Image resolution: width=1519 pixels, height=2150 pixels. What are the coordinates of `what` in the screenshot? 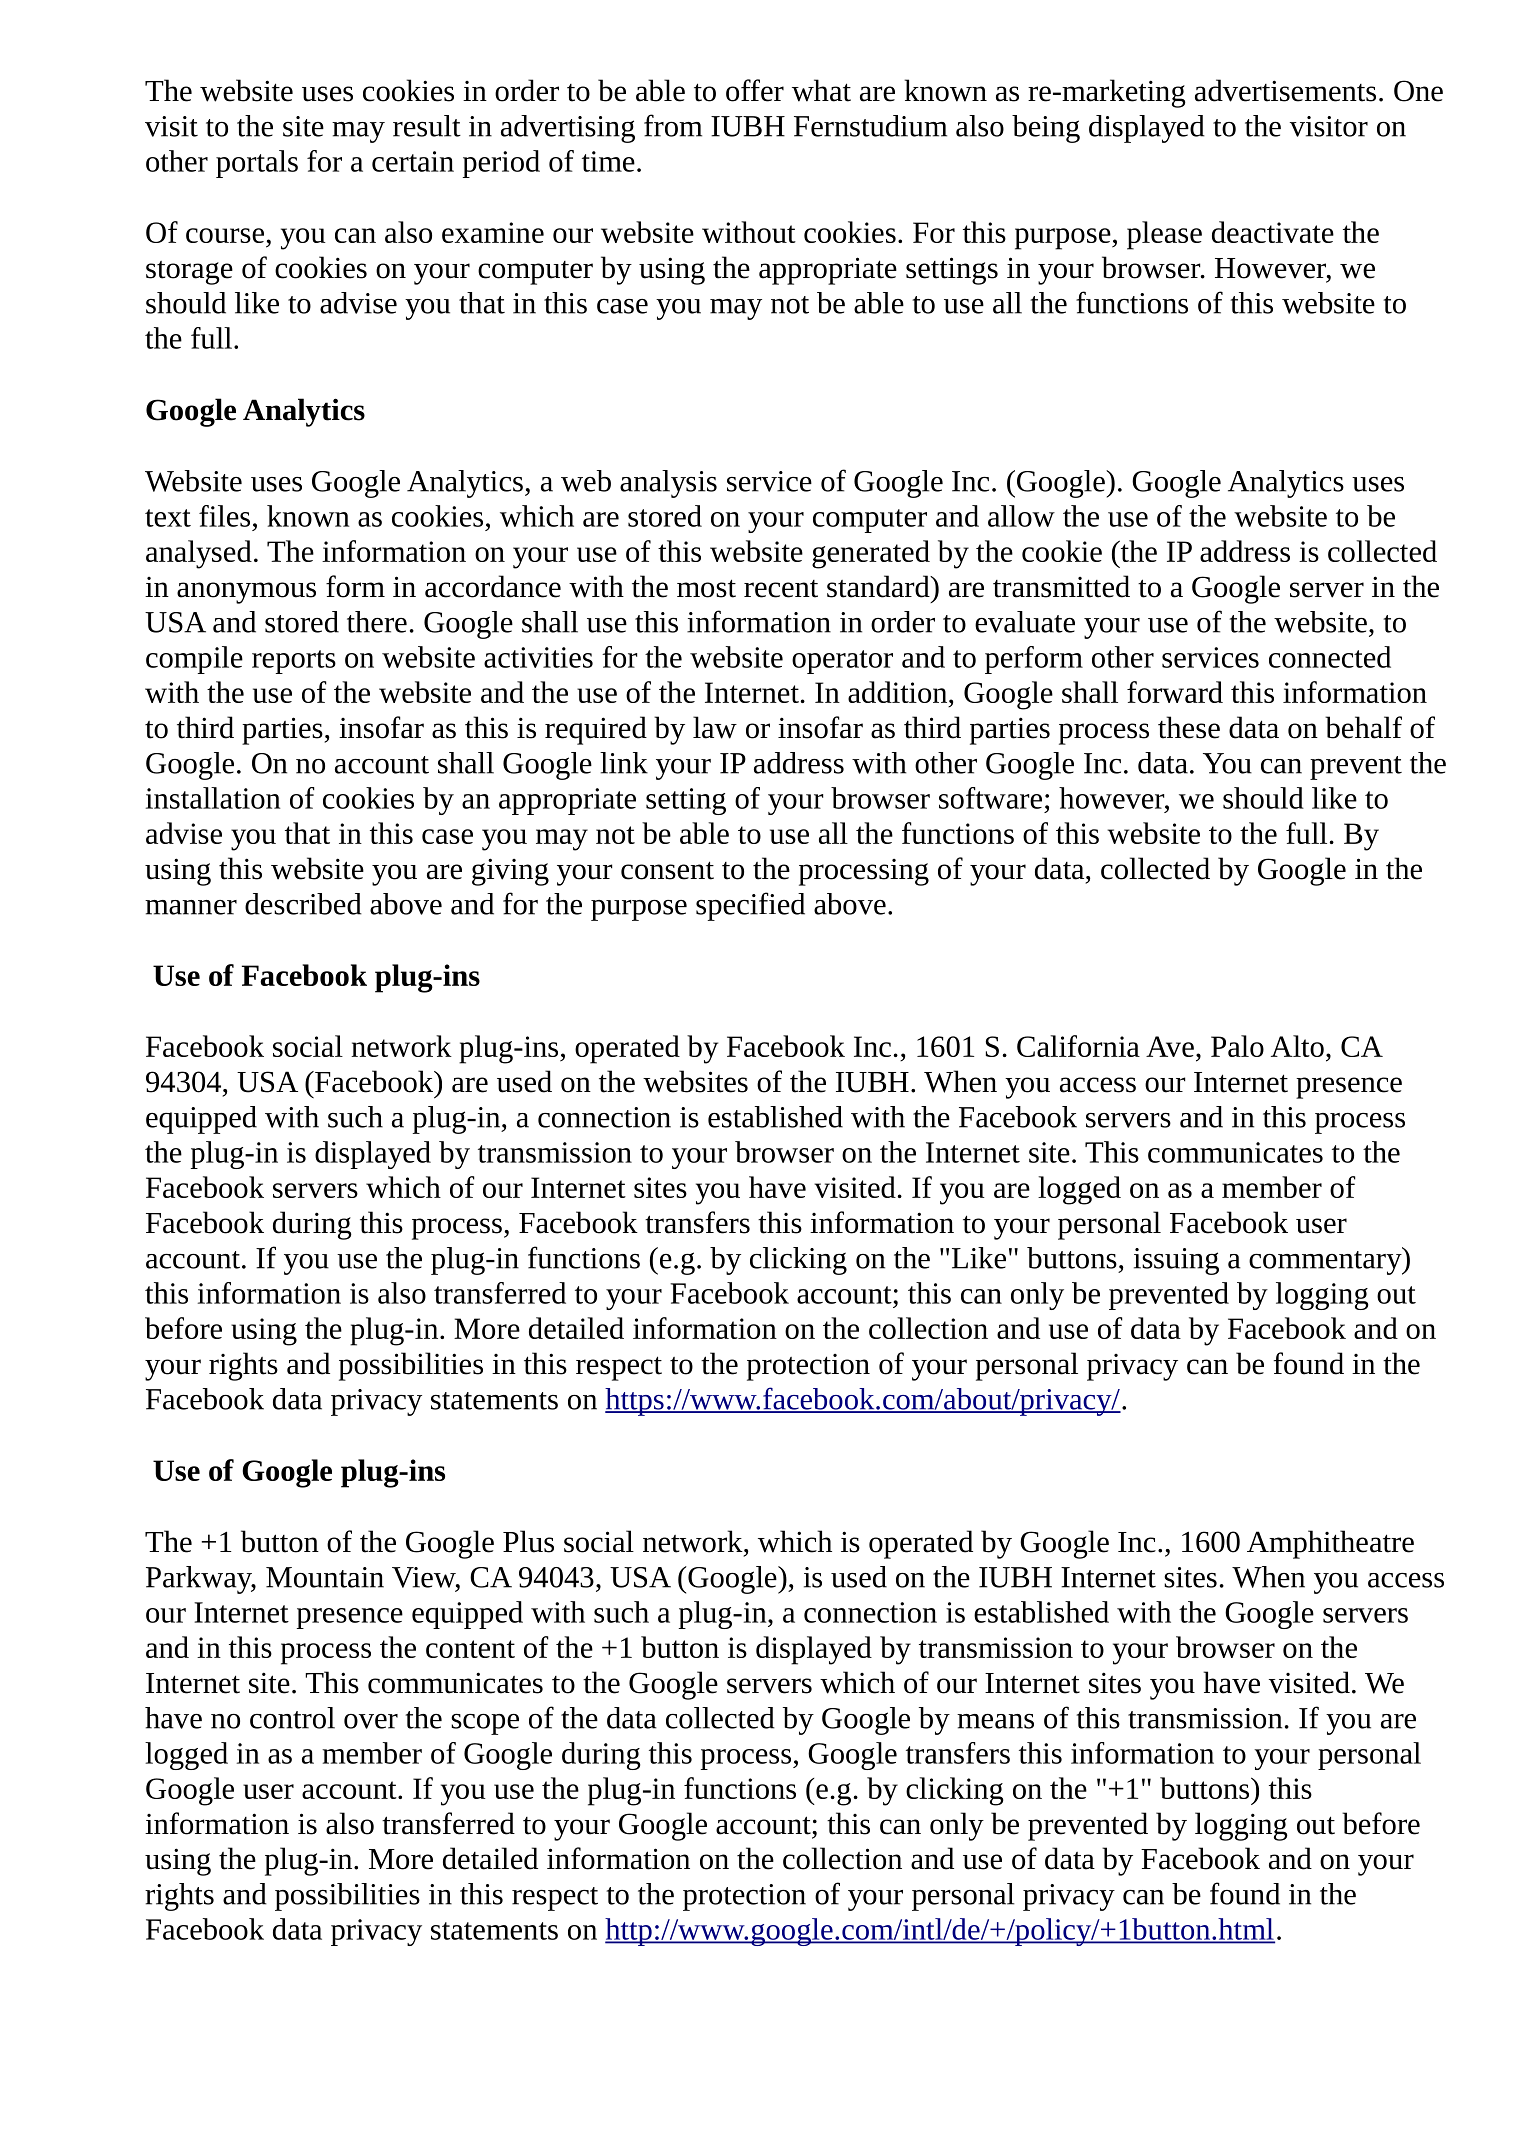 It's located at (821, 90).
